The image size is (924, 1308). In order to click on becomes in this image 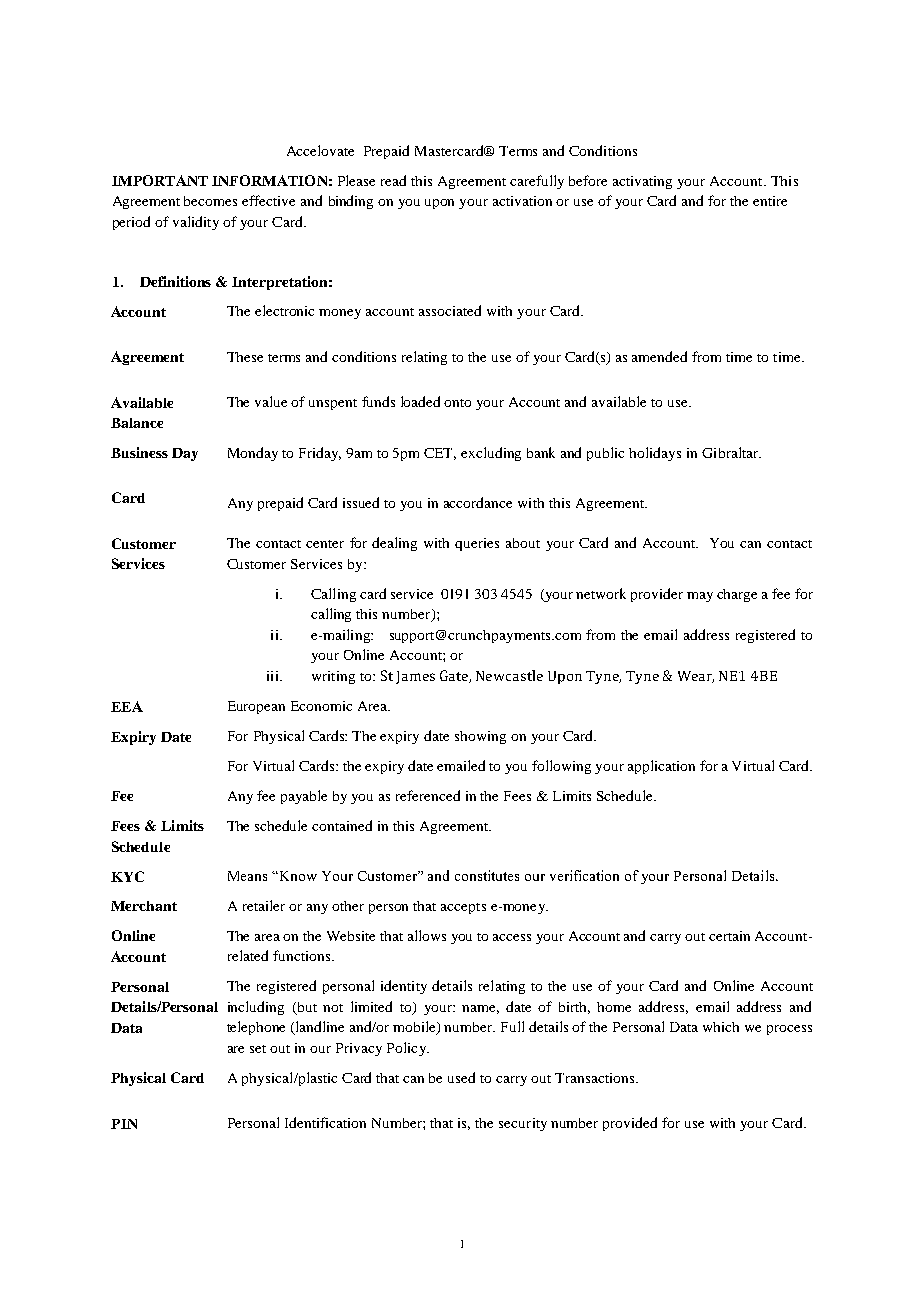, I will do `click(210, 201)`.
